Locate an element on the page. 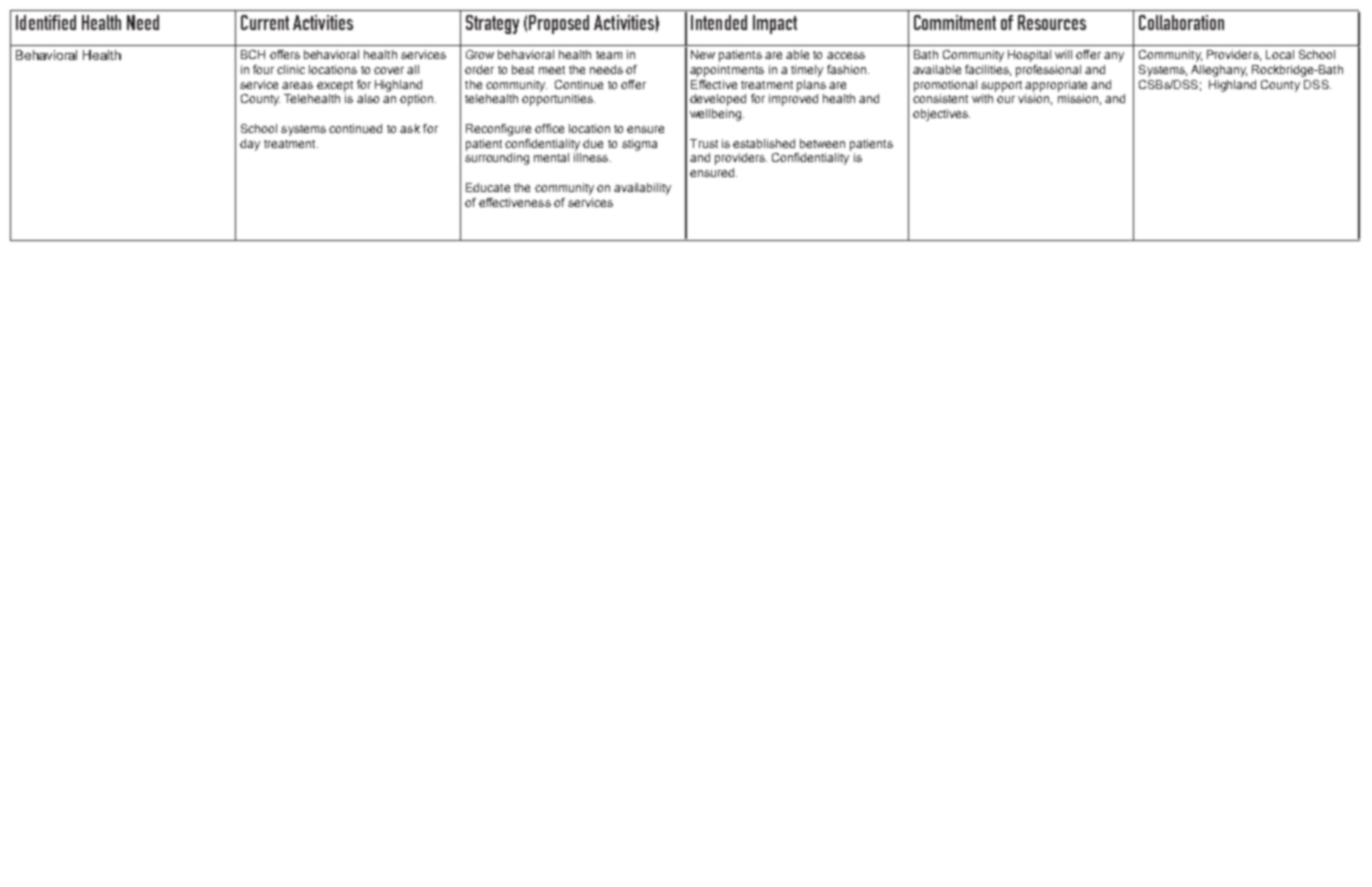  appropriate is located at coordinates (1056, 86).
